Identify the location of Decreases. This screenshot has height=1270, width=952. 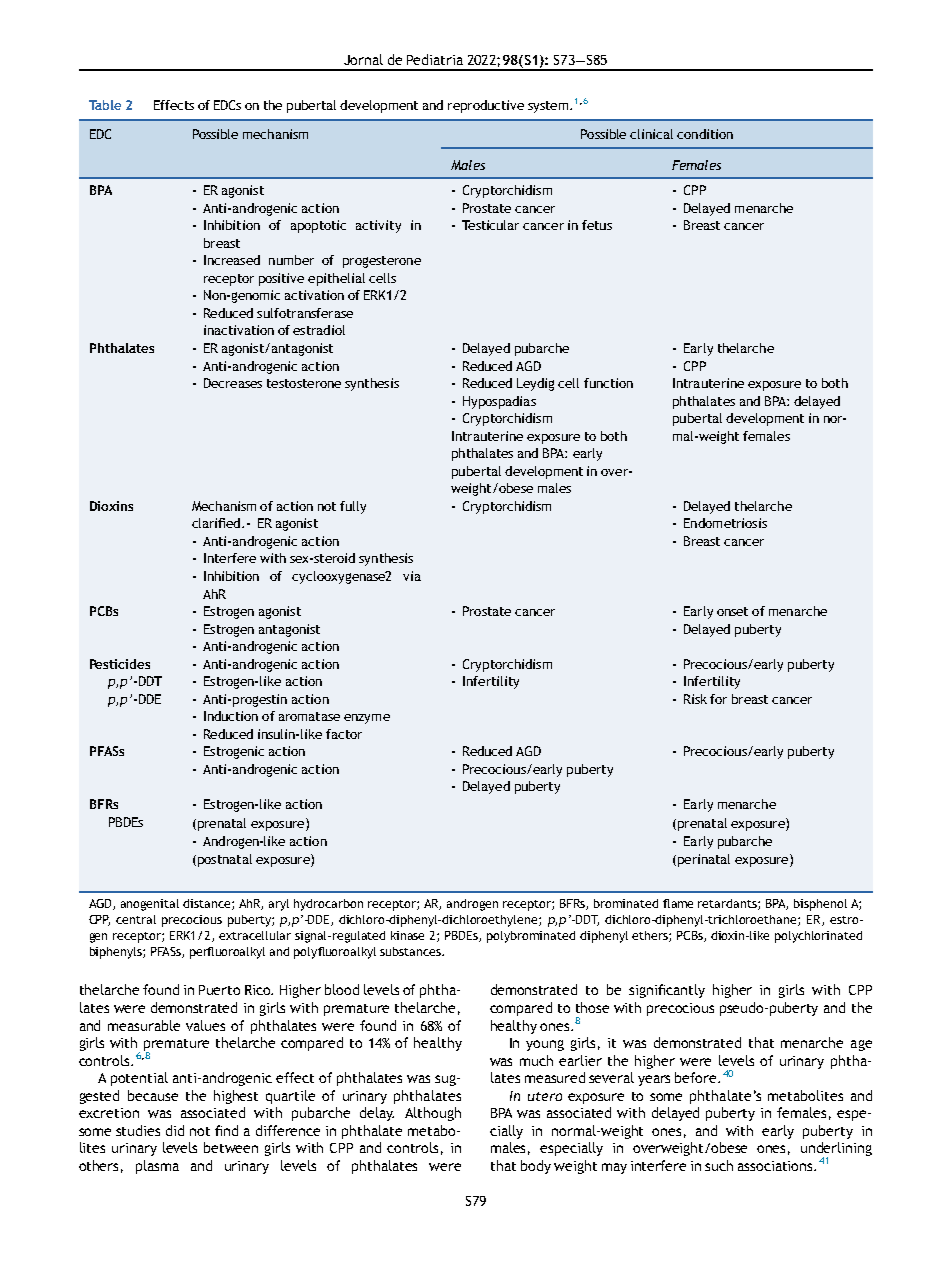
(233, 383).
